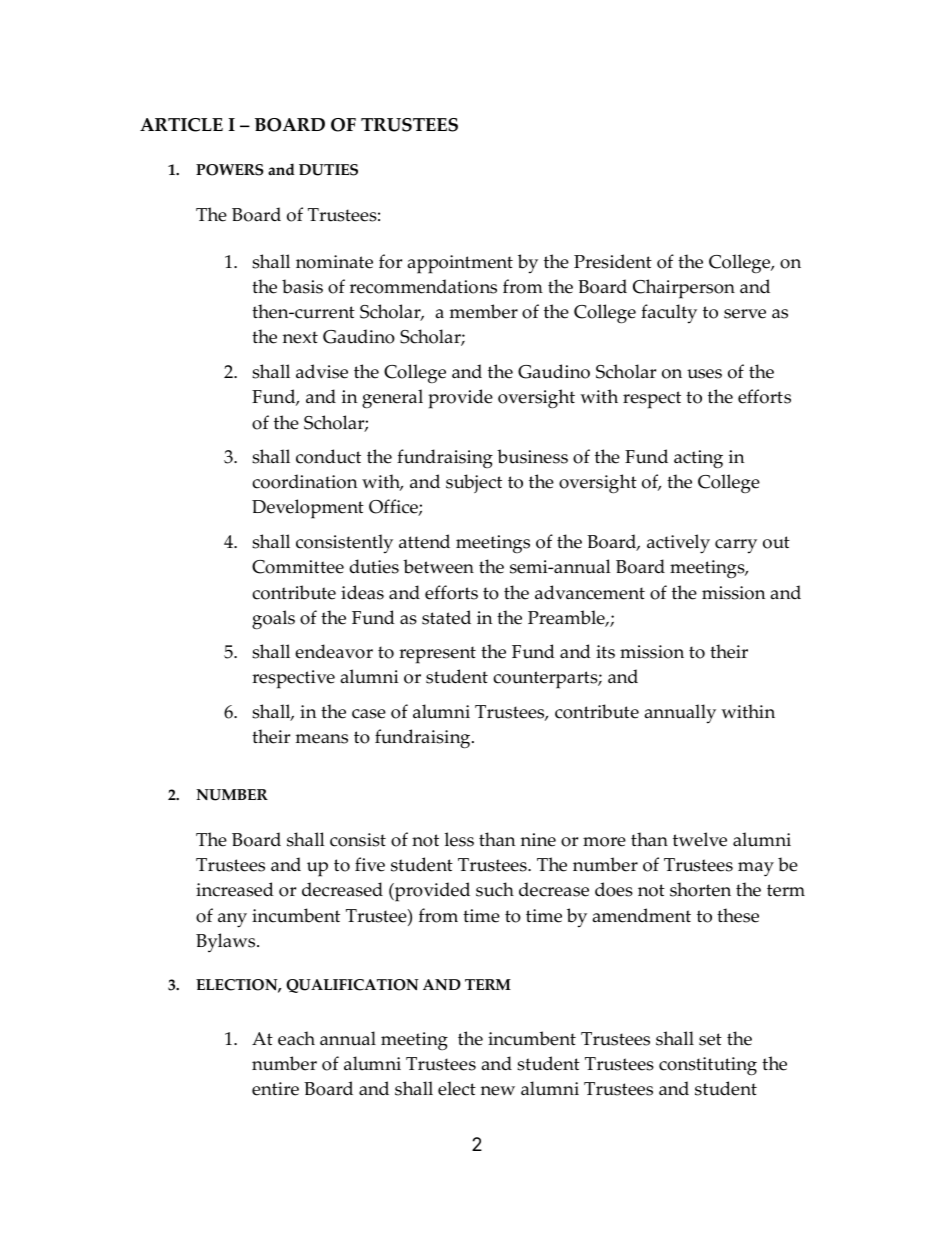  Describe the element at coordinates (275, 1089) in the document. I see `entire` at that location.
